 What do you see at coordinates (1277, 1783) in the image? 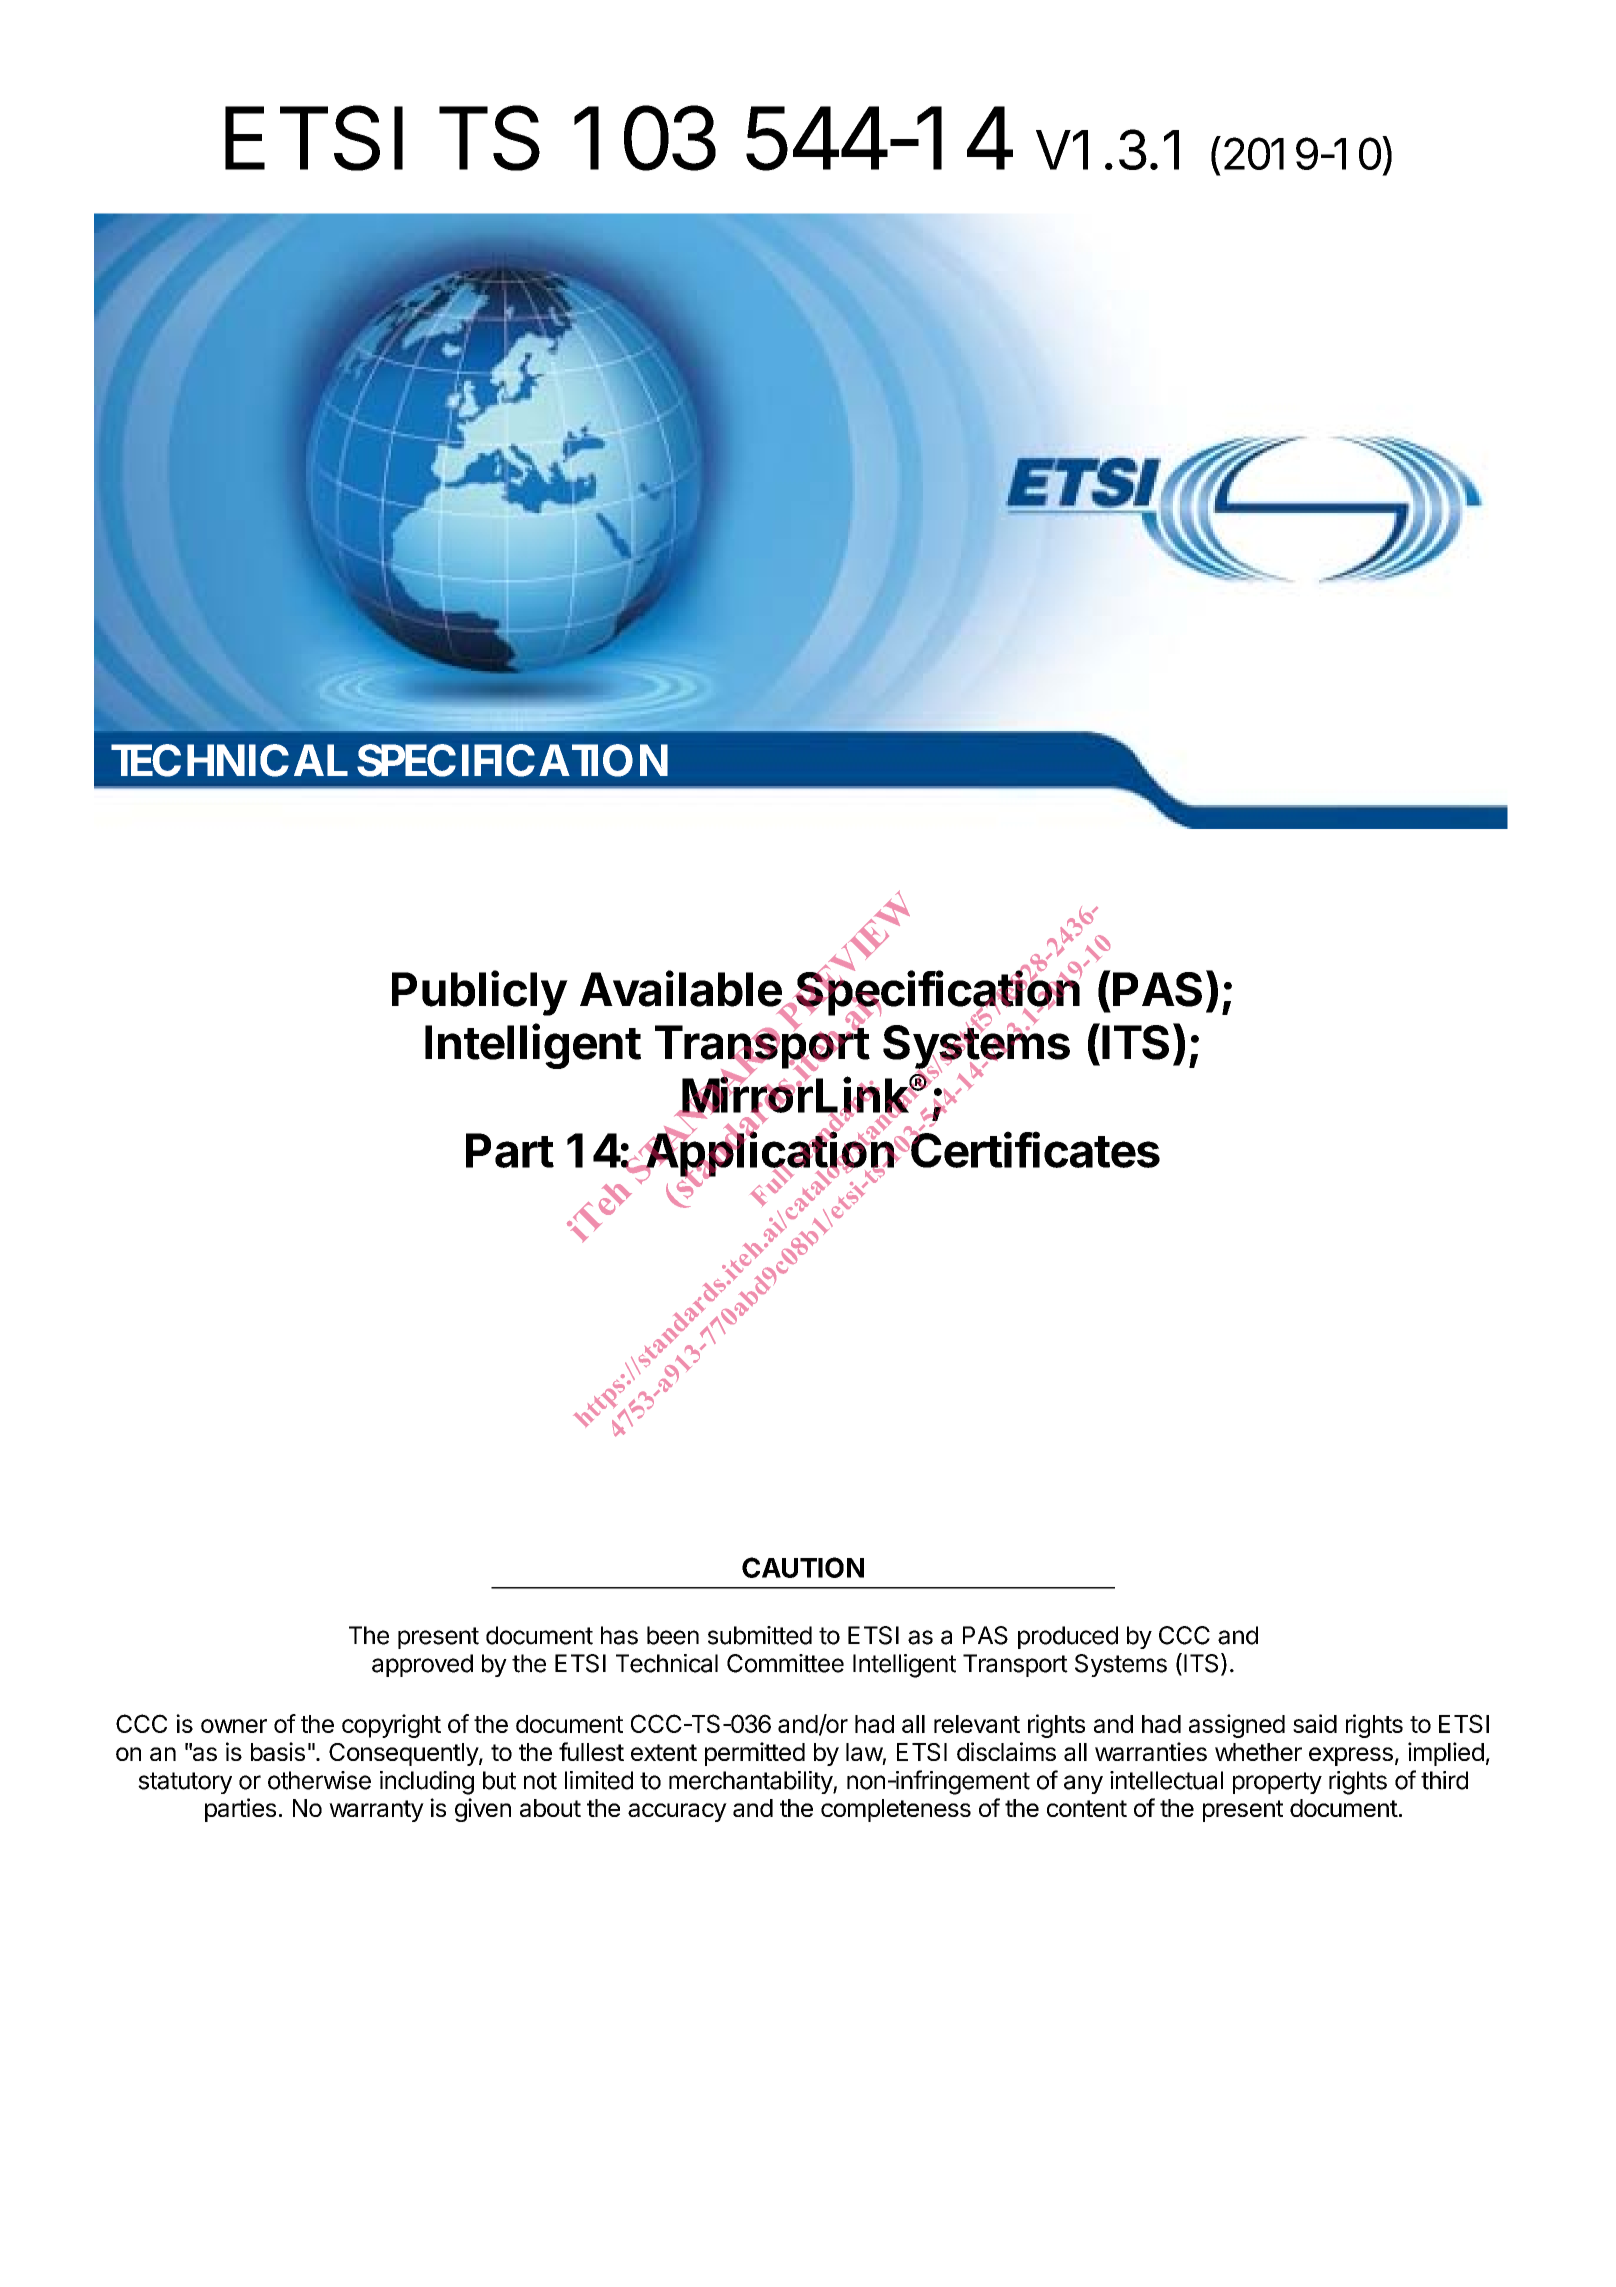
I see `property` at bounding box center [1277, 1783].
